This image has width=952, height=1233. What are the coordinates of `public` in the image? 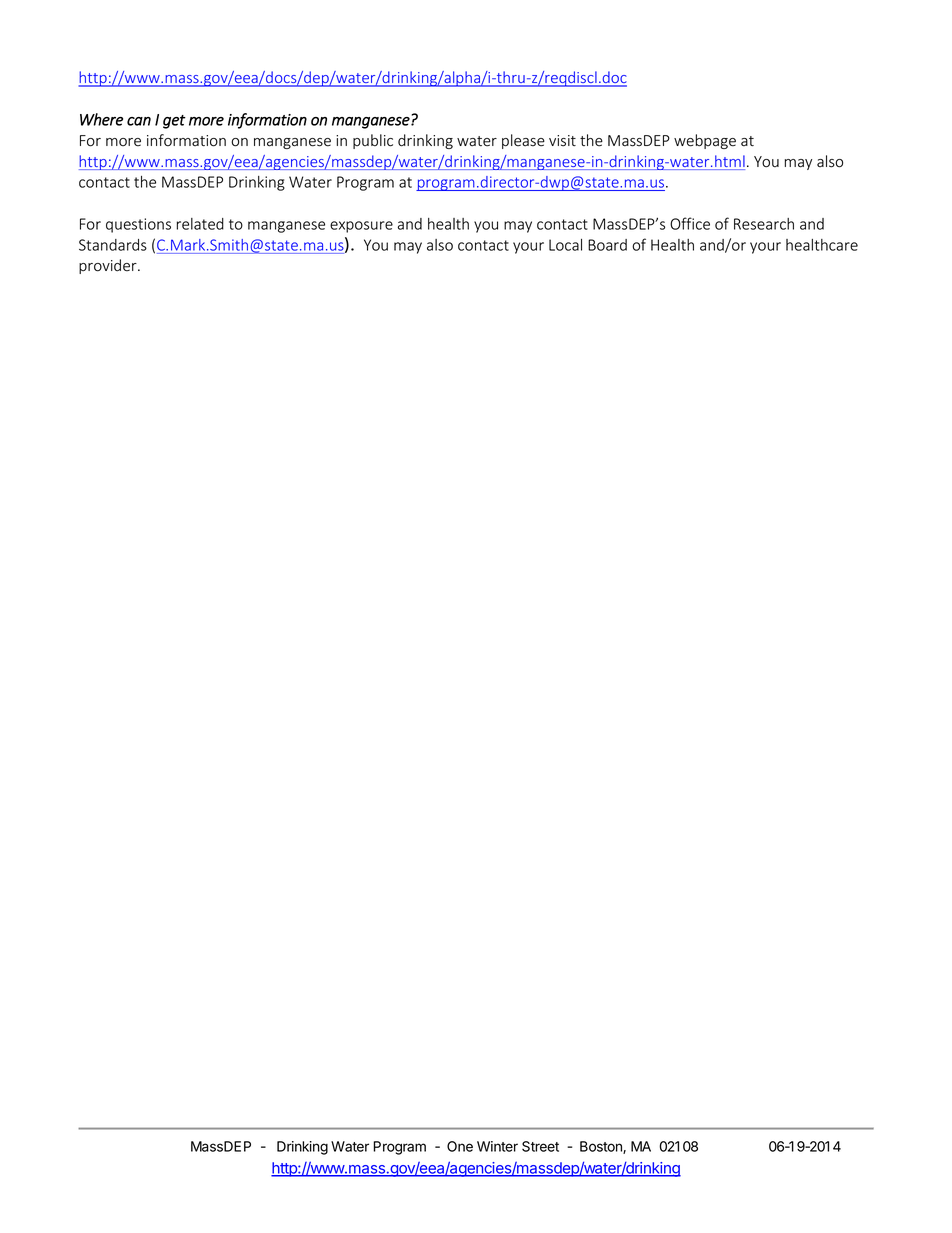 It's located at (373, 141).
